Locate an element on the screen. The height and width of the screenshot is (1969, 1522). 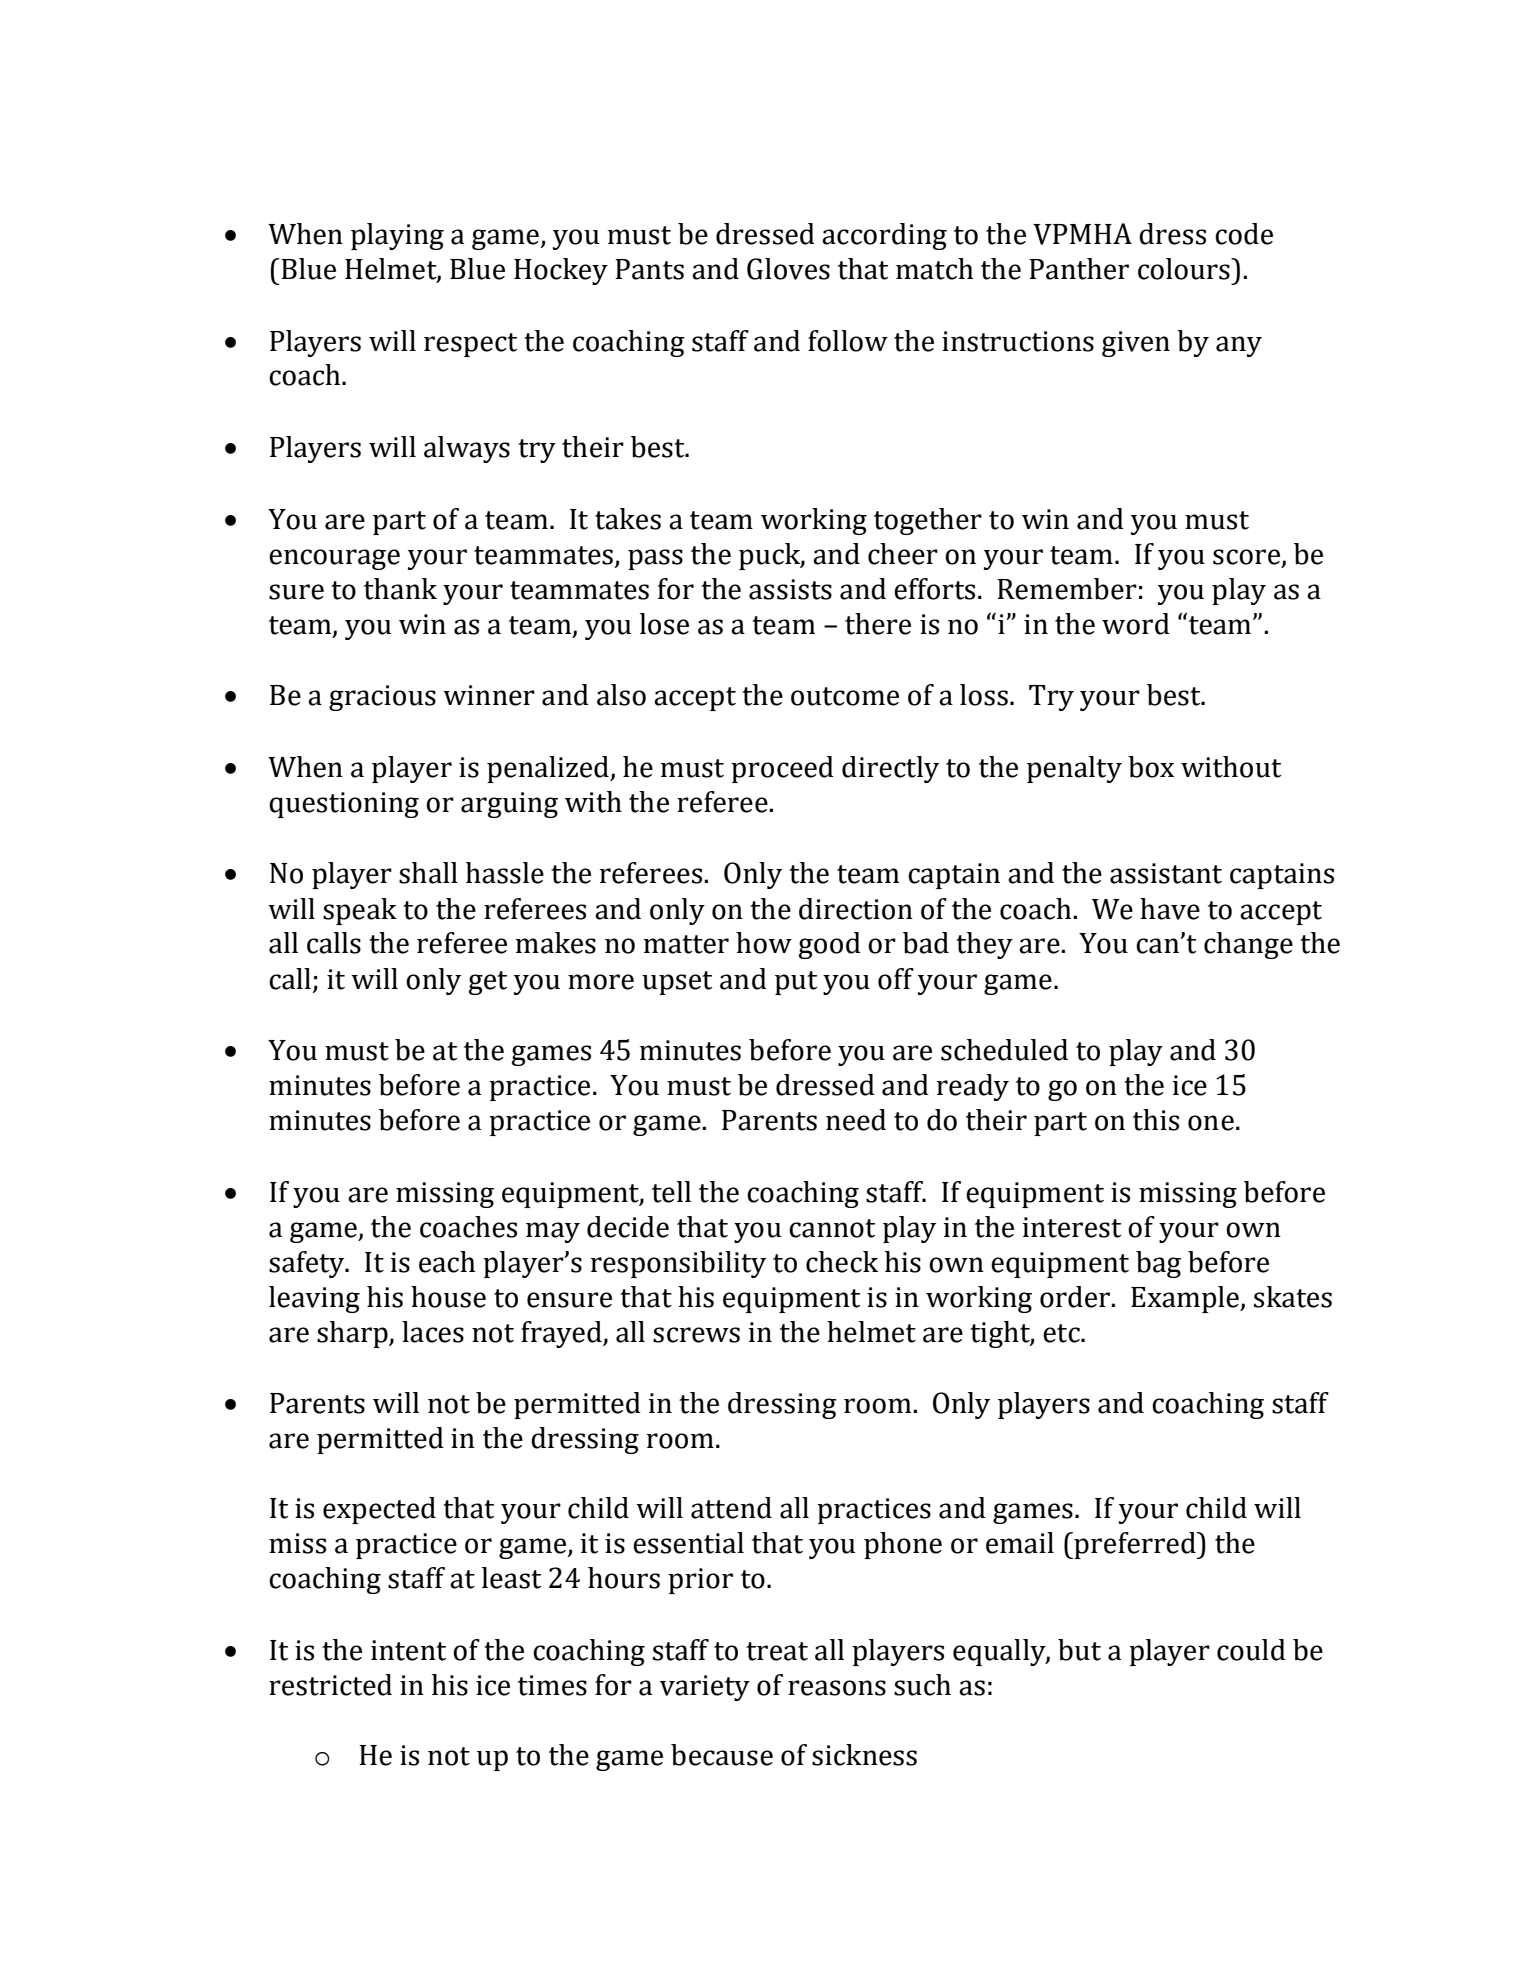
could is located at coordinates (1251, 1650).
